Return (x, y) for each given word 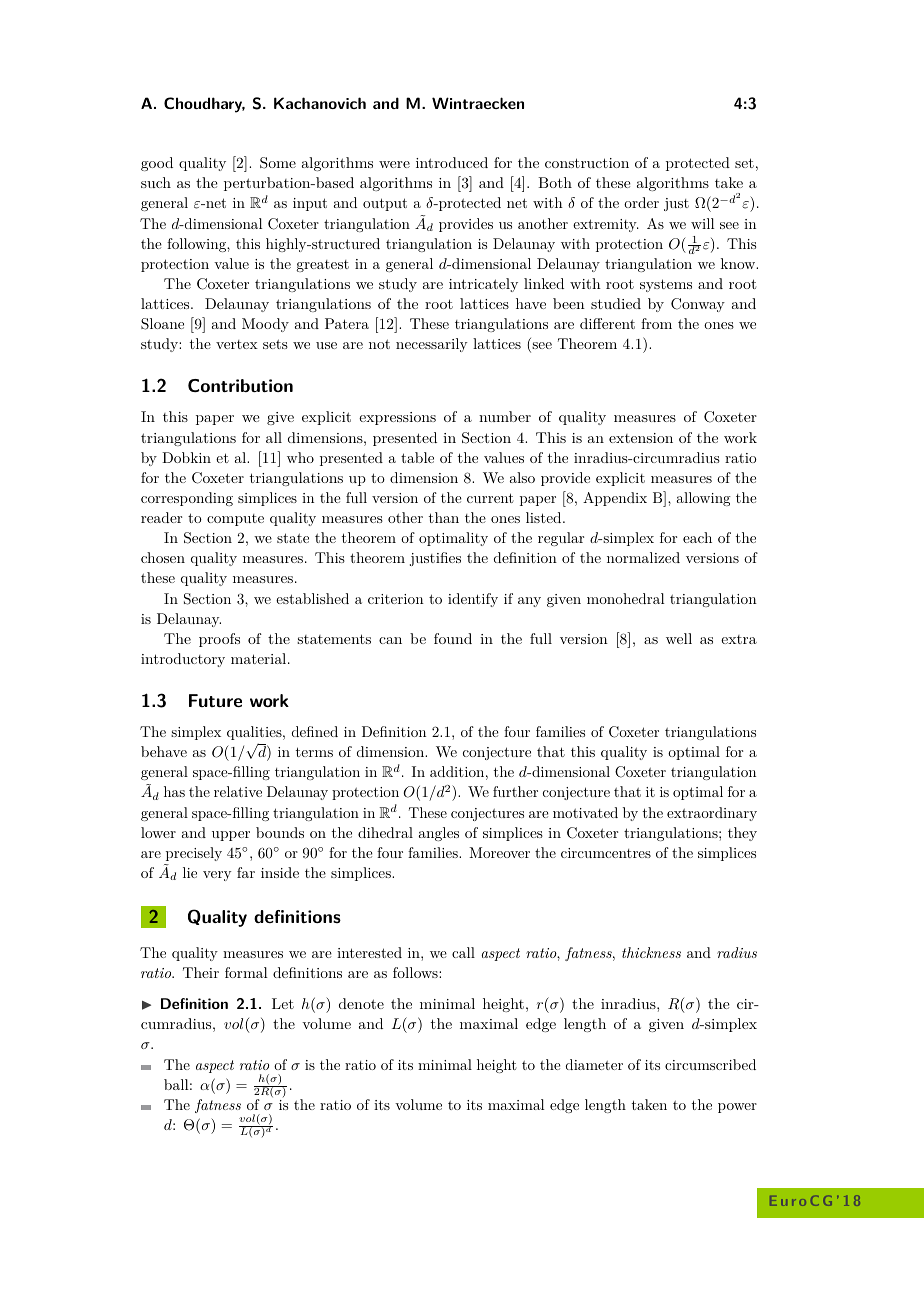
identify (473, 600)
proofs (219, 640)
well (679, 638)
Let (283, 1003)
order (641, 202)
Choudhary (204, 105)
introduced (452, 162)
